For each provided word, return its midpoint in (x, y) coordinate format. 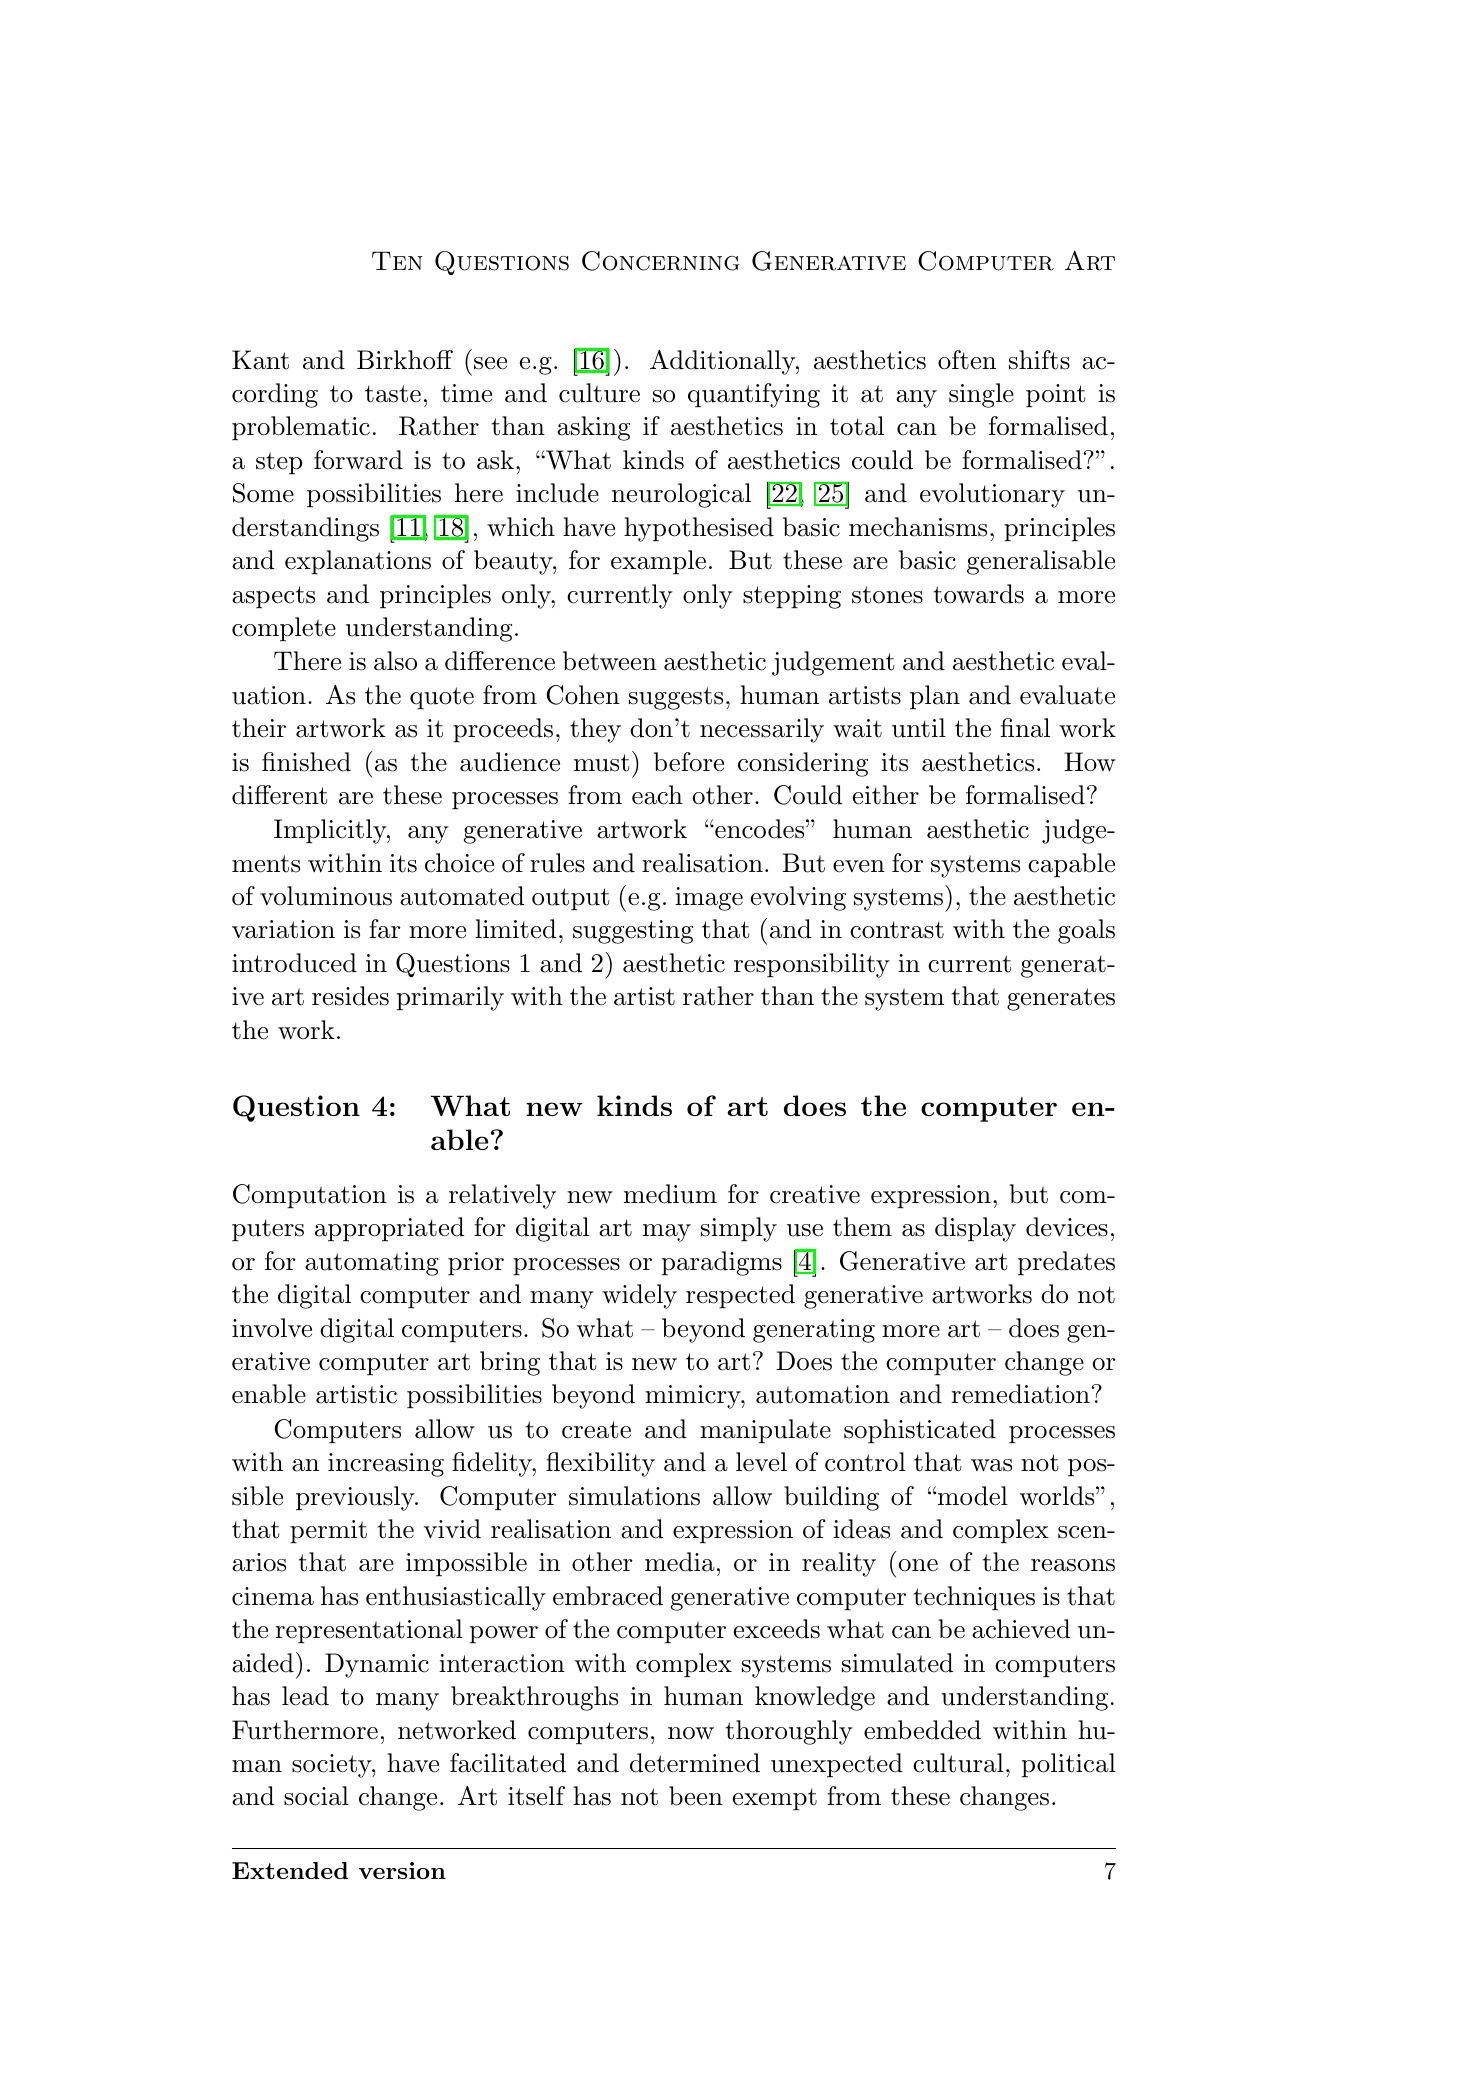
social (316, 1796)
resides (350, 996)
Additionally (723, 362)
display (975, 1229)
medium (670, 1194)
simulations (634, 1496)
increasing (386, 1465)
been (696, 1796)
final (1025, 728)
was (991, 1465)
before (689, 762)
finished (306, 762)
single (981, 395)
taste (393, 394)
